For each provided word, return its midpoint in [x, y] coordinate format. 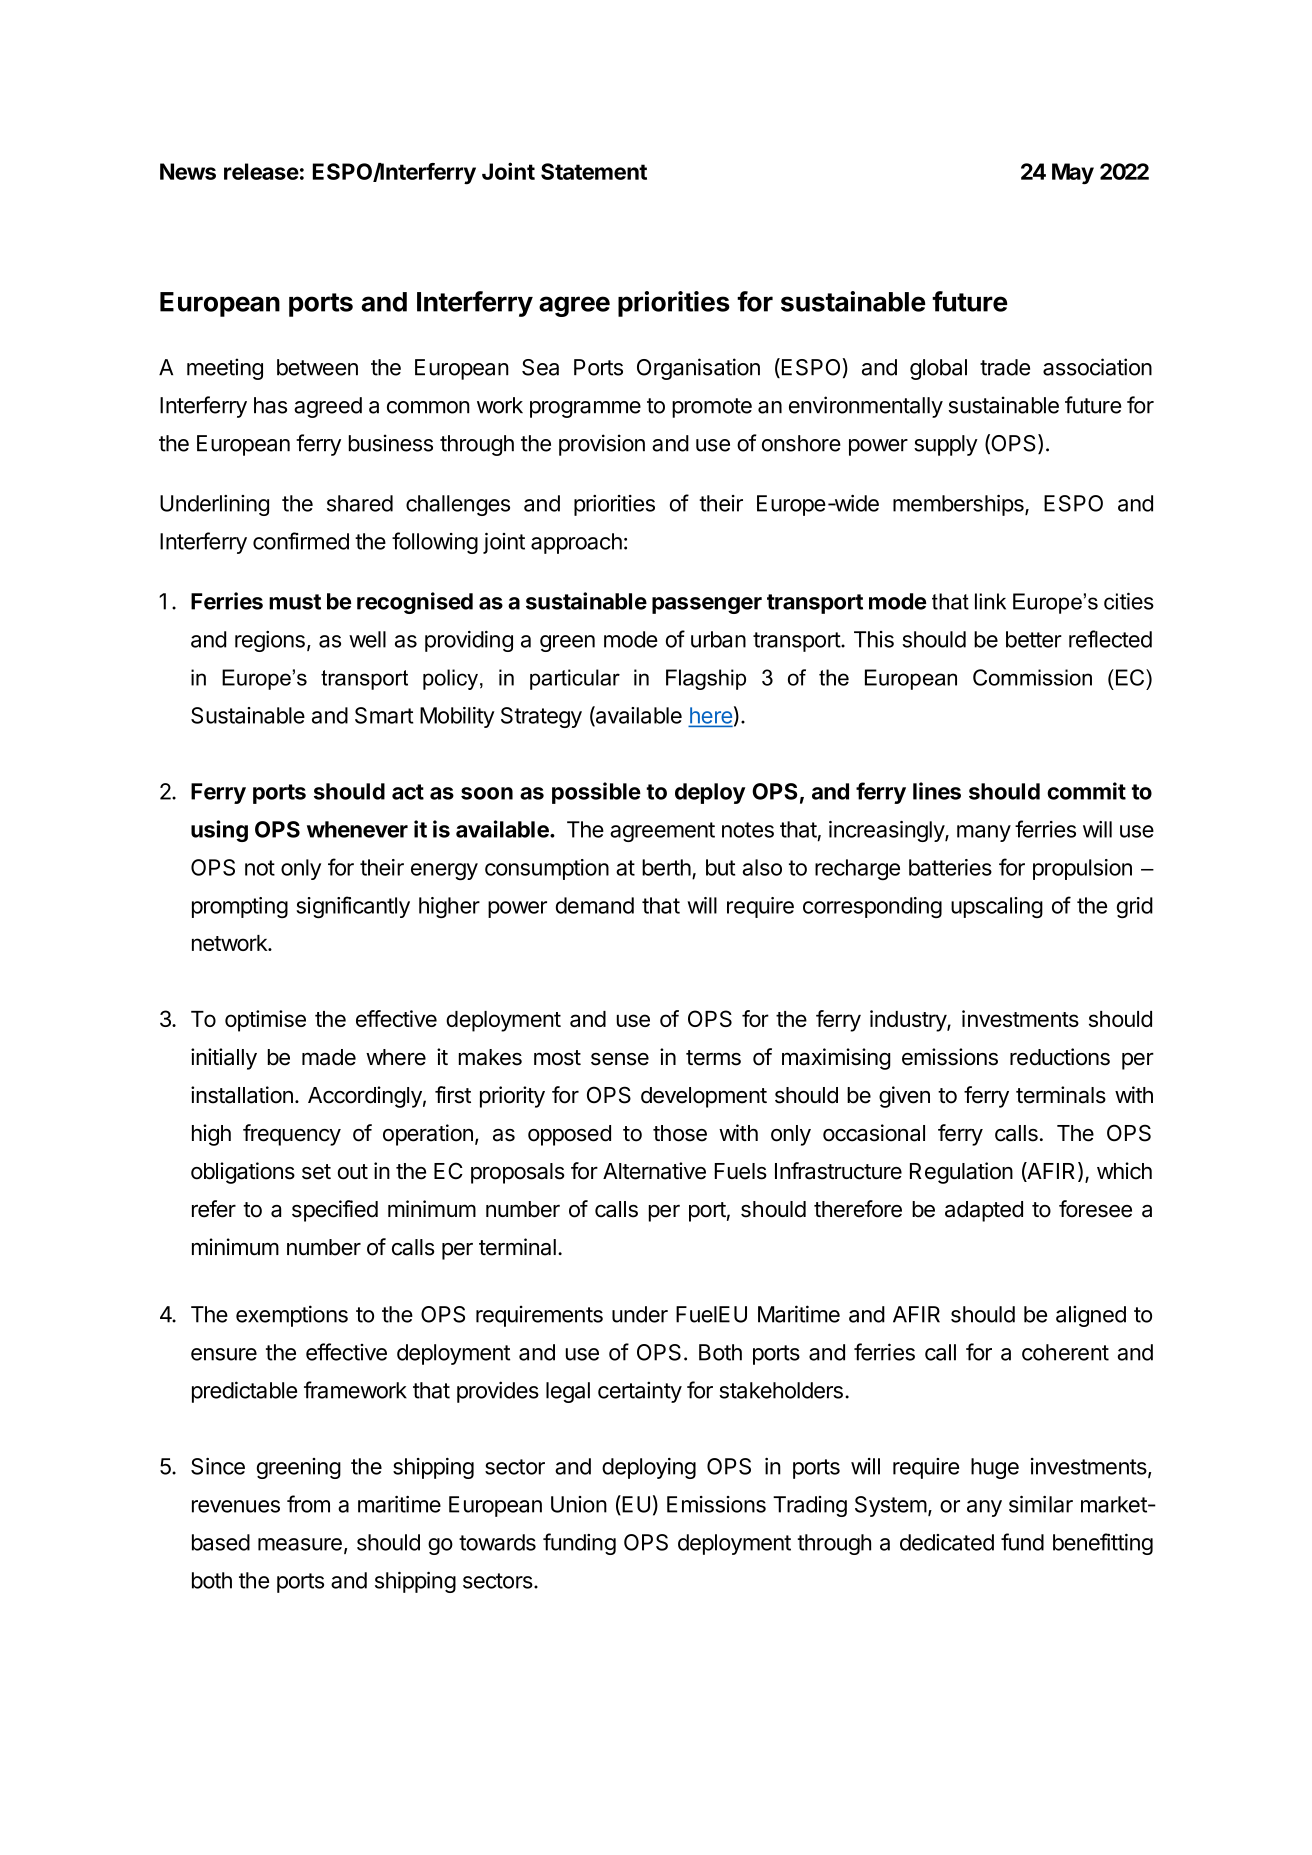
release [261, 171]
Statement [594, 171]
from [308, 1504]
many [984, 833]
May [1073, 173]
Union [579, 1504]
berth [666, 867]
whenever [357, 829]
